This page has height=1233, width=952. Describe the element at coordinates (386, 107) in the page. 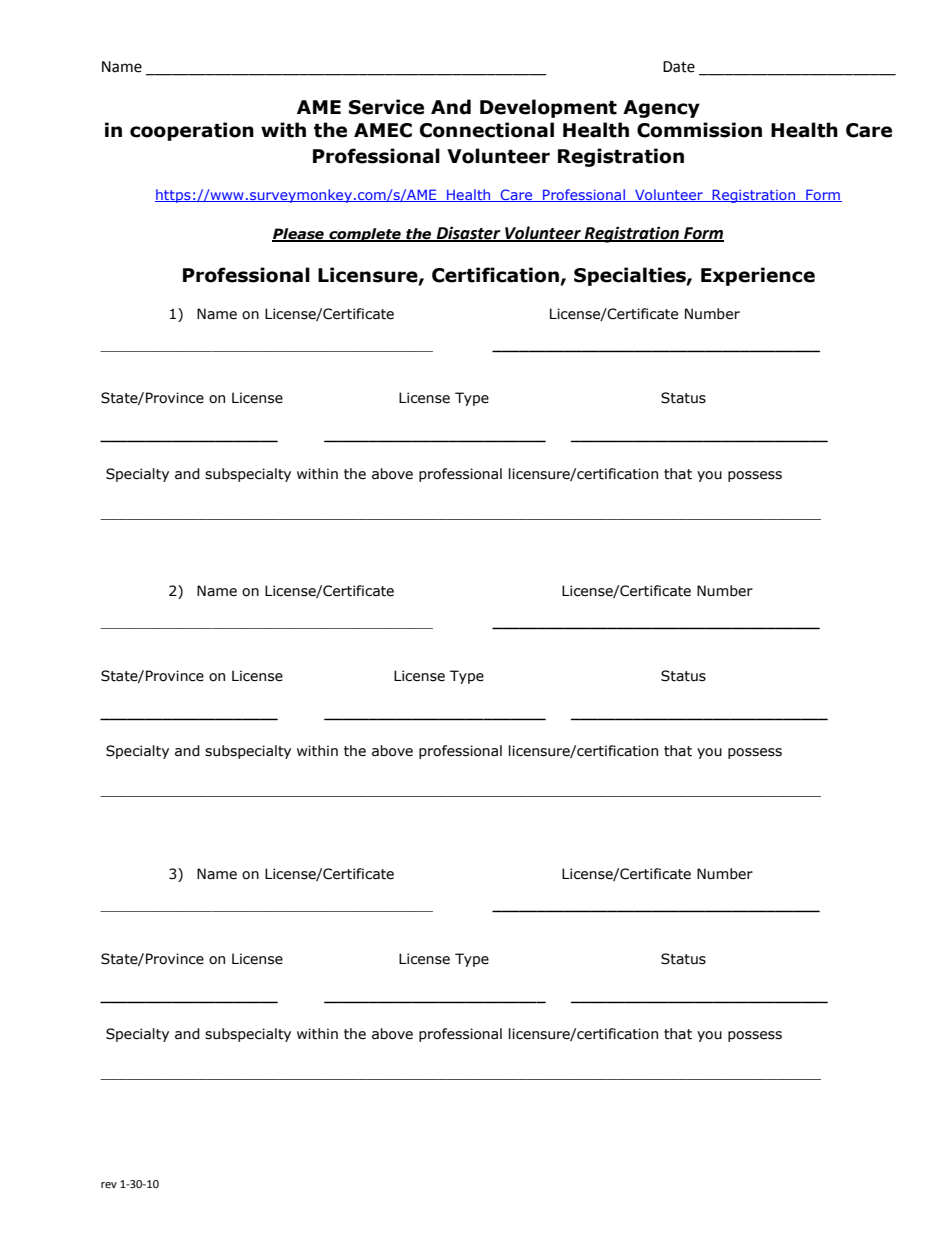

I see `Service` at that location.
